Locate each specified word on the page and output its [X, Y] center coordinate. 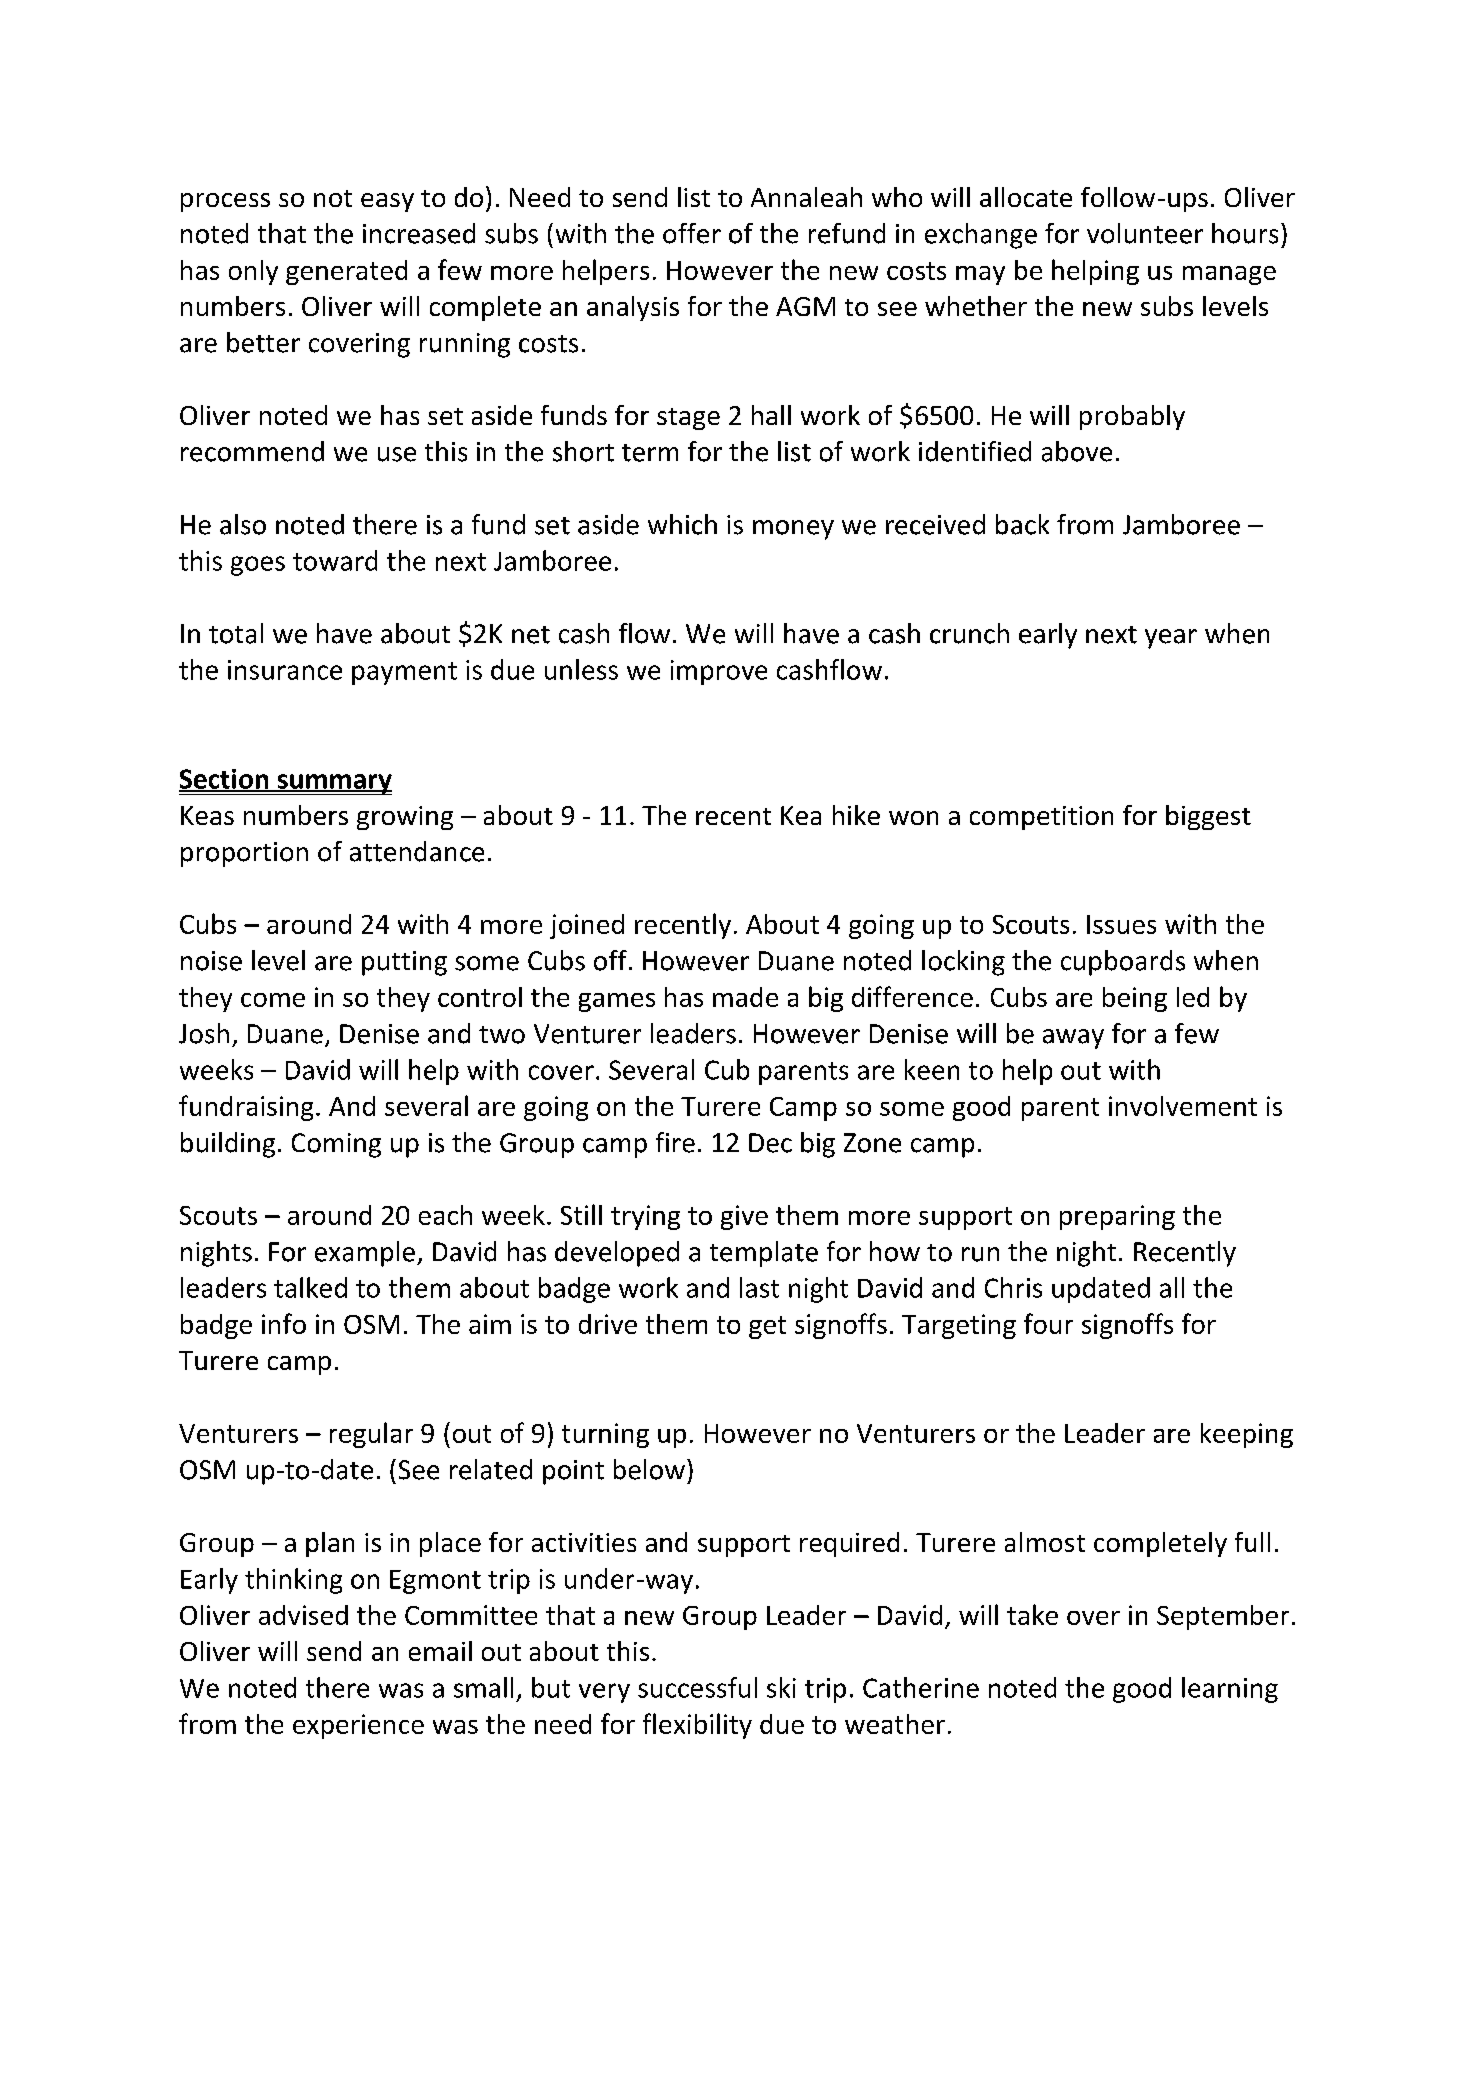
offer [692, 233]
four [1048, 1323]
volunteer [1145, 233]
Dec [770, 1143]
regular [371, 1435]
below [649, 1469]
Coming [336, 1145]
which [682, 524]
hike [856, 815]
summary [333, 784]
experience [358, 1726]
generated [346, 272]
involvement [1183, 1106]
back [1022, 524]
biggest [1208, 817]
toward [335, 560]
